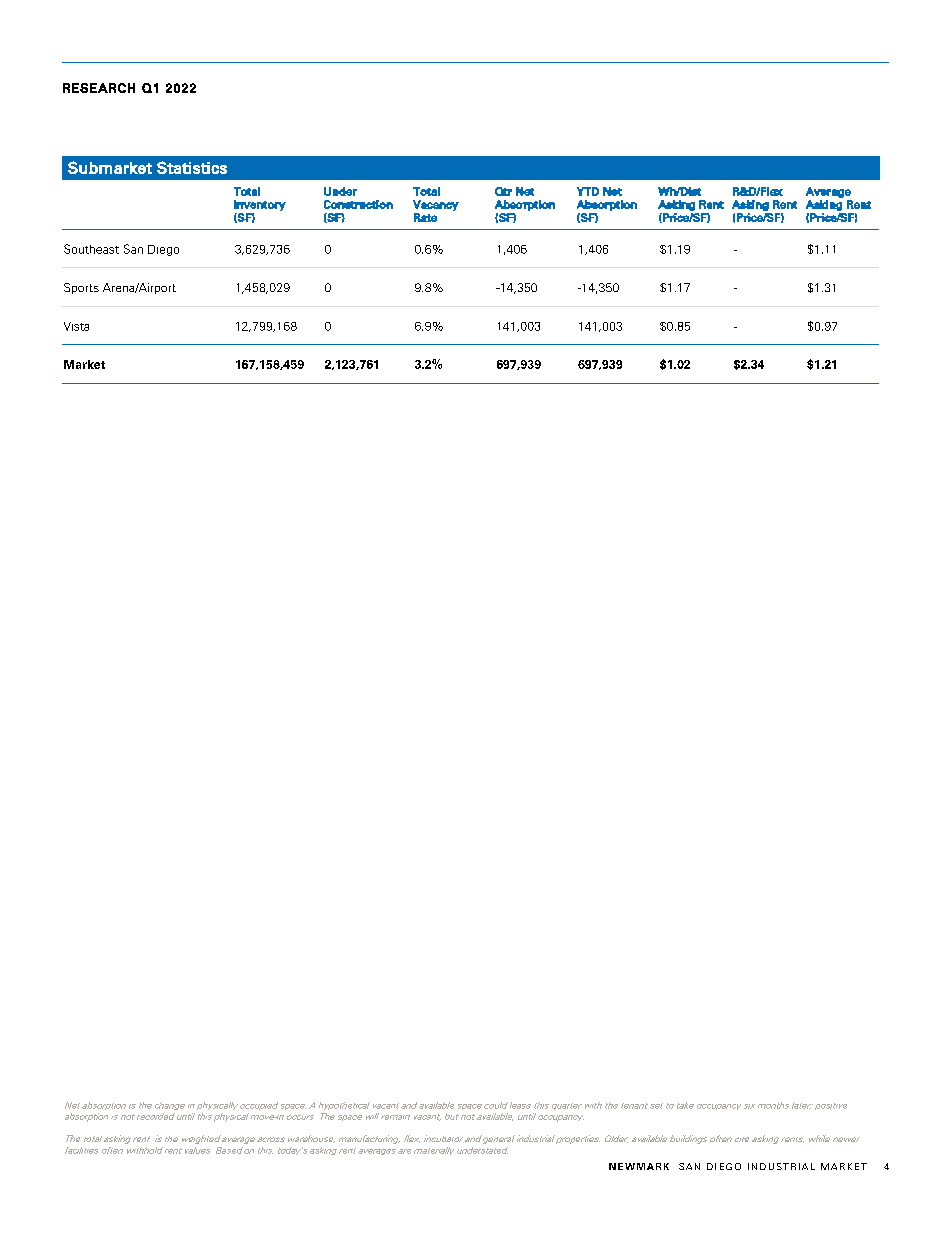  What do you see at coordinates (192, 167) in the document?
I see `Statistics` at bounding box center [192, 167].
